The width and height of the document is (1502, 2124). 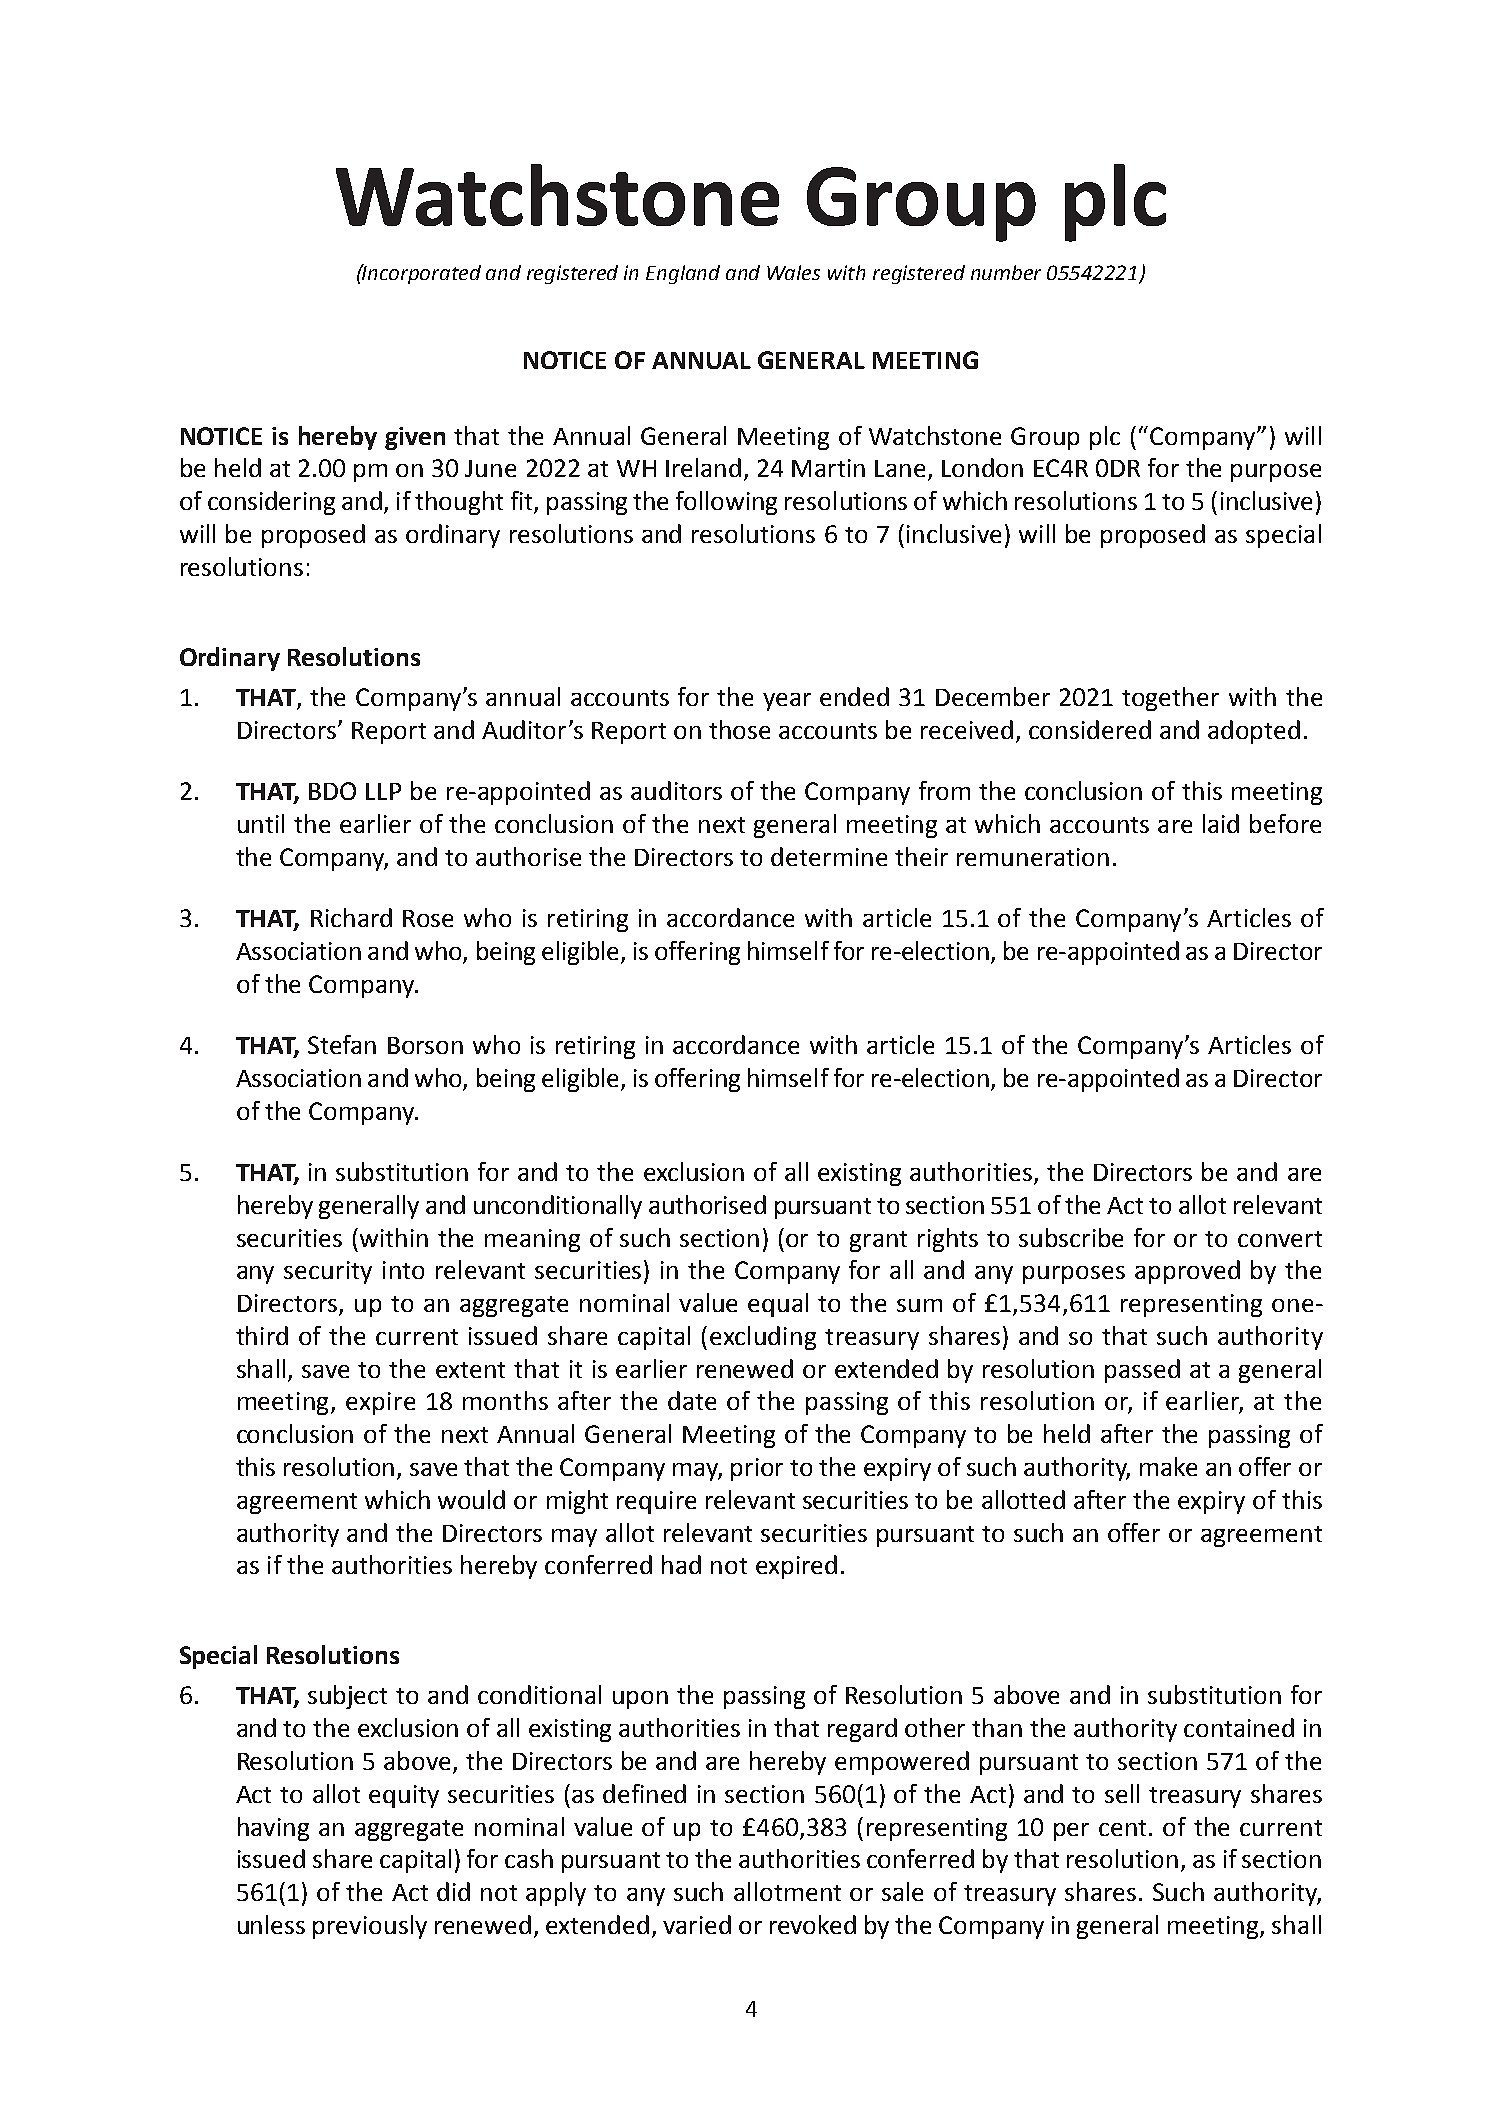 What do you see at coordinates (793, 272) in the document?
I see `Wales` at bounding box center [793, 272].
